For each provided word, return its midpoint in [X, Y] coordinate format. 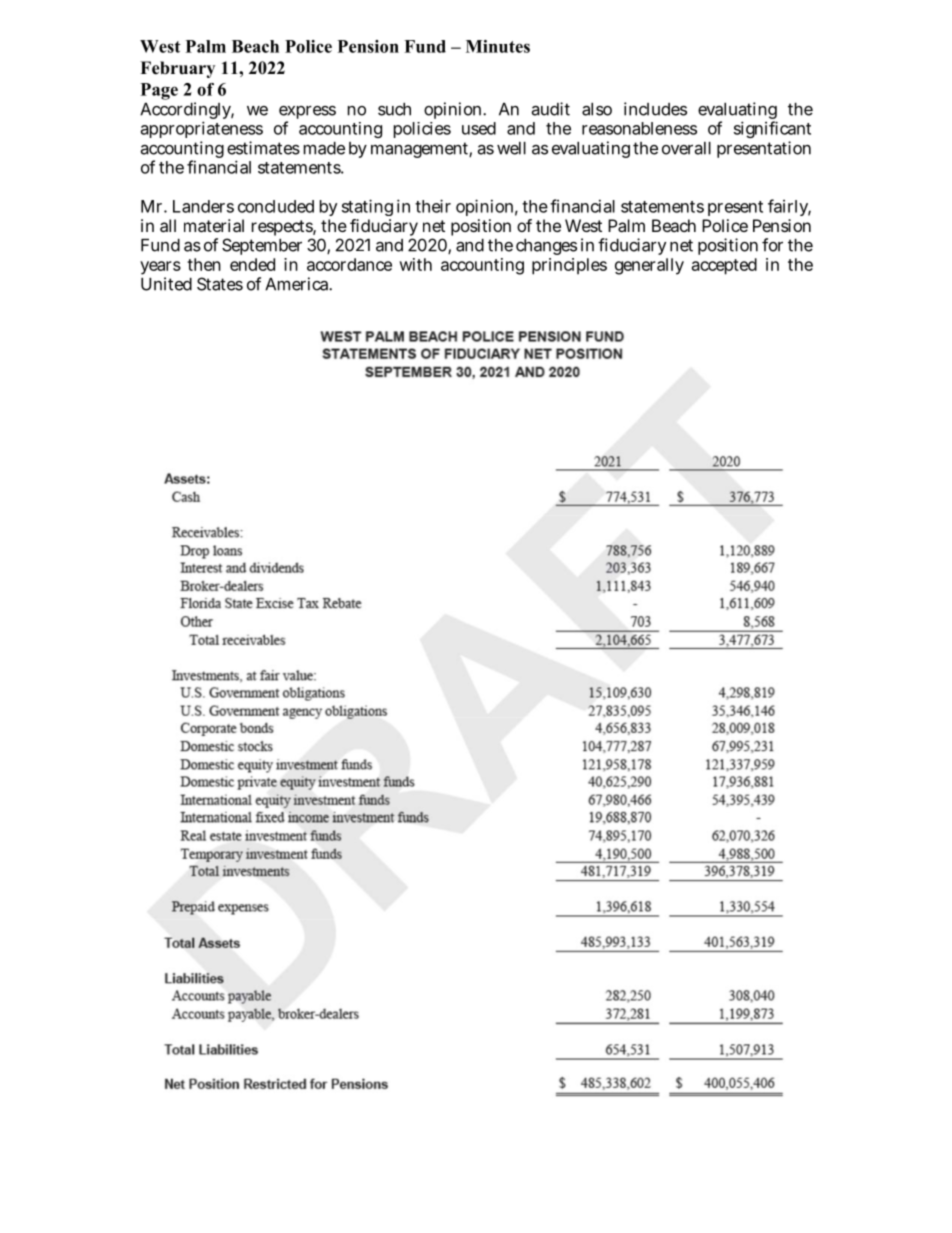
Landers [203, 206]
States [220, 284]
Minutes [498, 46]
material [214, 225]
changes [546, 247]
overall [686, 148]
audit [551, 109]
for [772, 245]
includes [655, 109]
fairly [789, 207]
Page [159, 91]
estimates [263, 148]
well [511, 148]
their [433, 206]
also [597, 109]
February [177, 69]
